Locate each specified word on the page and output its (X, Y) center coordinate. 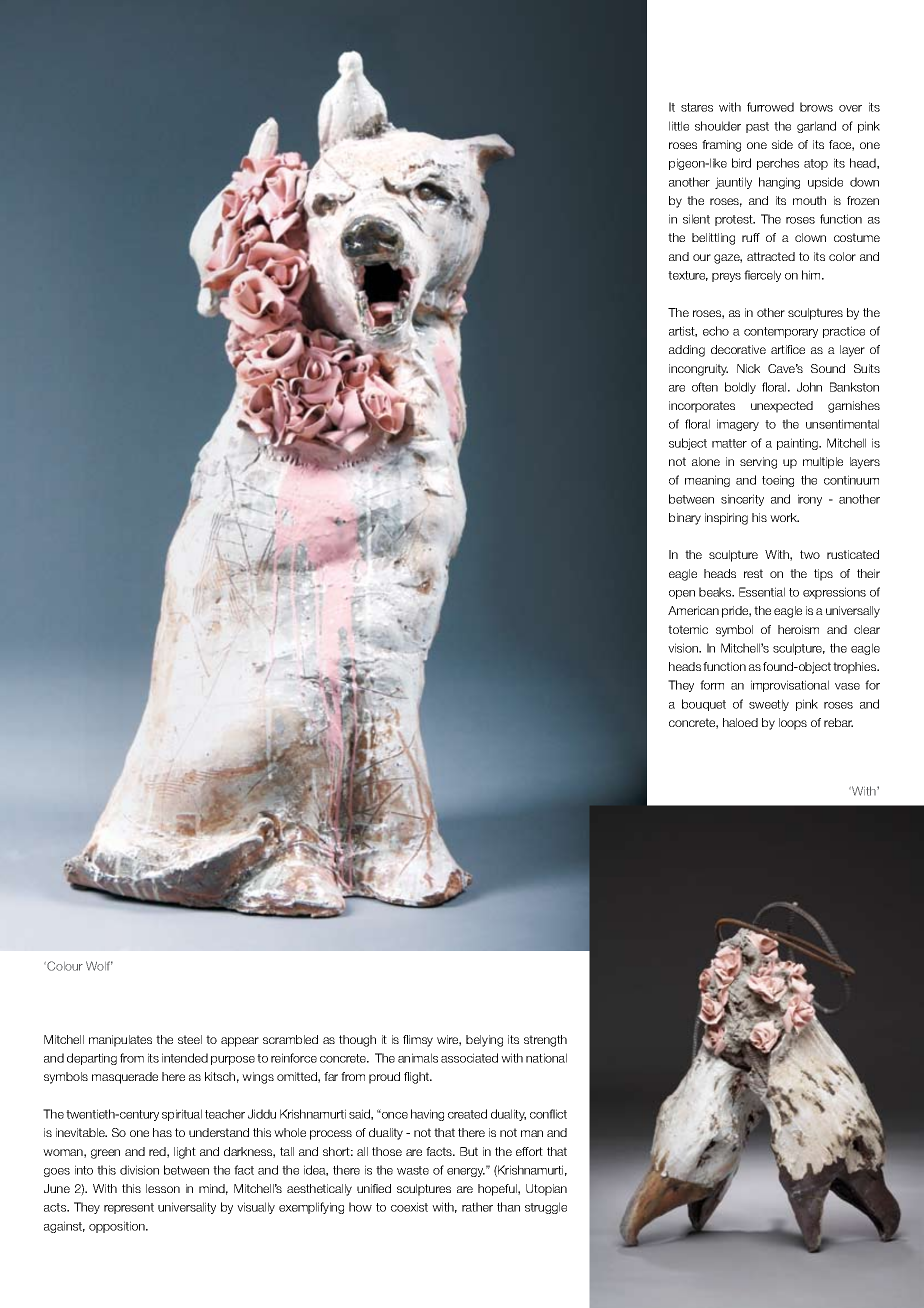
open (682, 594)
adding (687, 351)
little (679, 126)
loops (793, 724)
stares (697, 107)
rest (753, 573)
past (757, 127)
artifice (788, 349)
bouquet (704, 705)
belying (484, 1041)
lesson (163, 1188)
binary (685, 519)
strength (545, 1041)
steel (190, 1039)
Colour (64, 966)
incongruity (698, 370)
